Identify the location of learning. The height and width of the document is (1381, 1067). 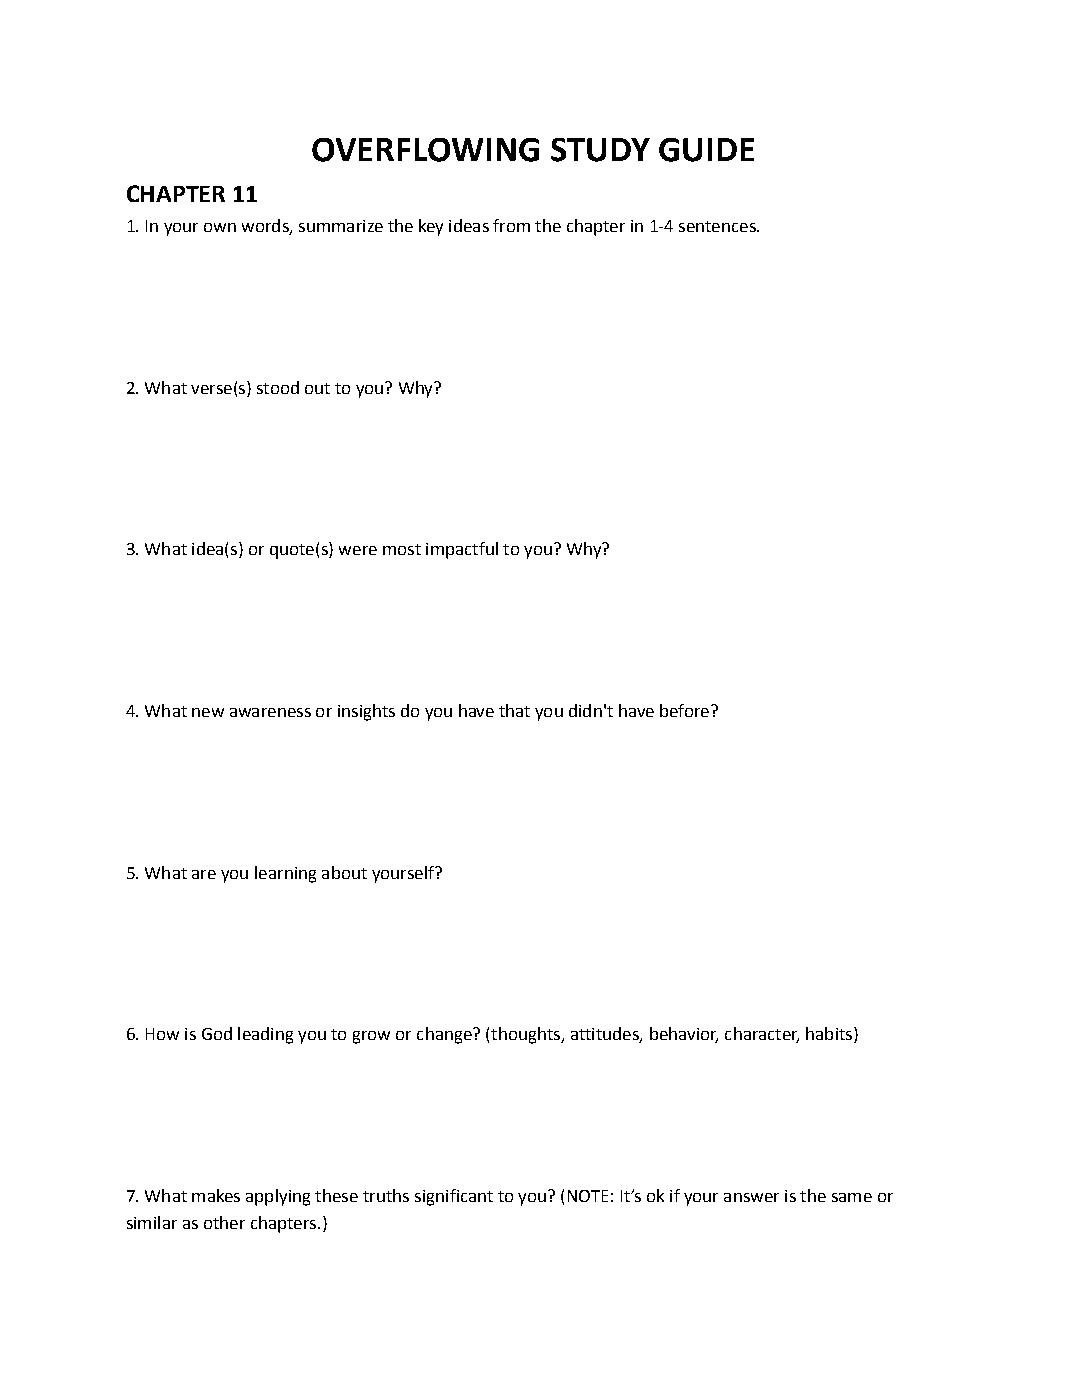
(285, 874).
